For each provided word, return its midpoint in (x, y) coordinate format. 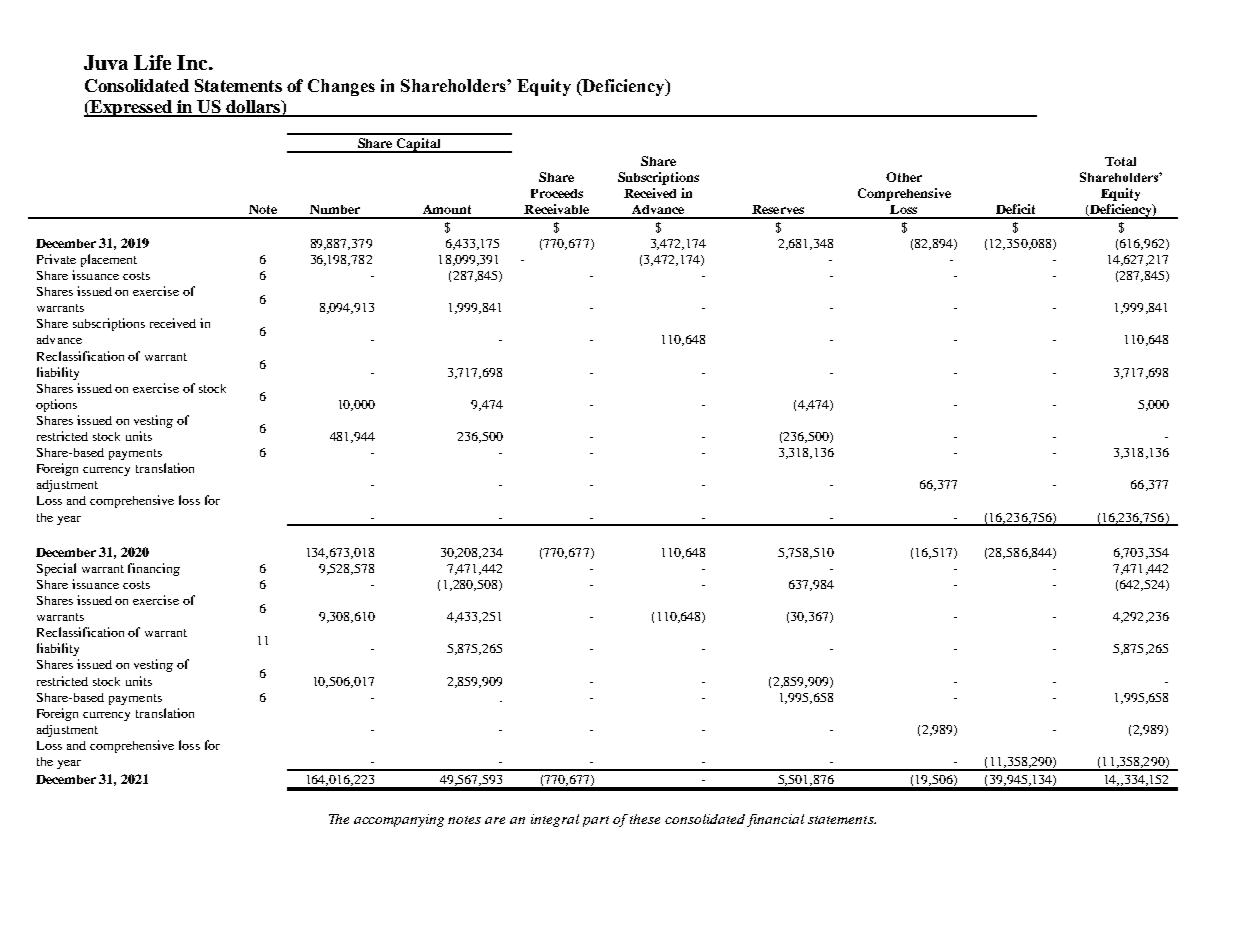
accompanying (399, 820)
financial (775, 820)
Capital (418, 145)
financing (154, 569)
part (596, 821)
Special (56, 569)
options (56, 405)
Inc (193, 62)
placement (109, 260)
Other (904, 177)
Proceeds (557, 193)
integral (555, 820)
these (645, 819)
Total (1120, 161)
